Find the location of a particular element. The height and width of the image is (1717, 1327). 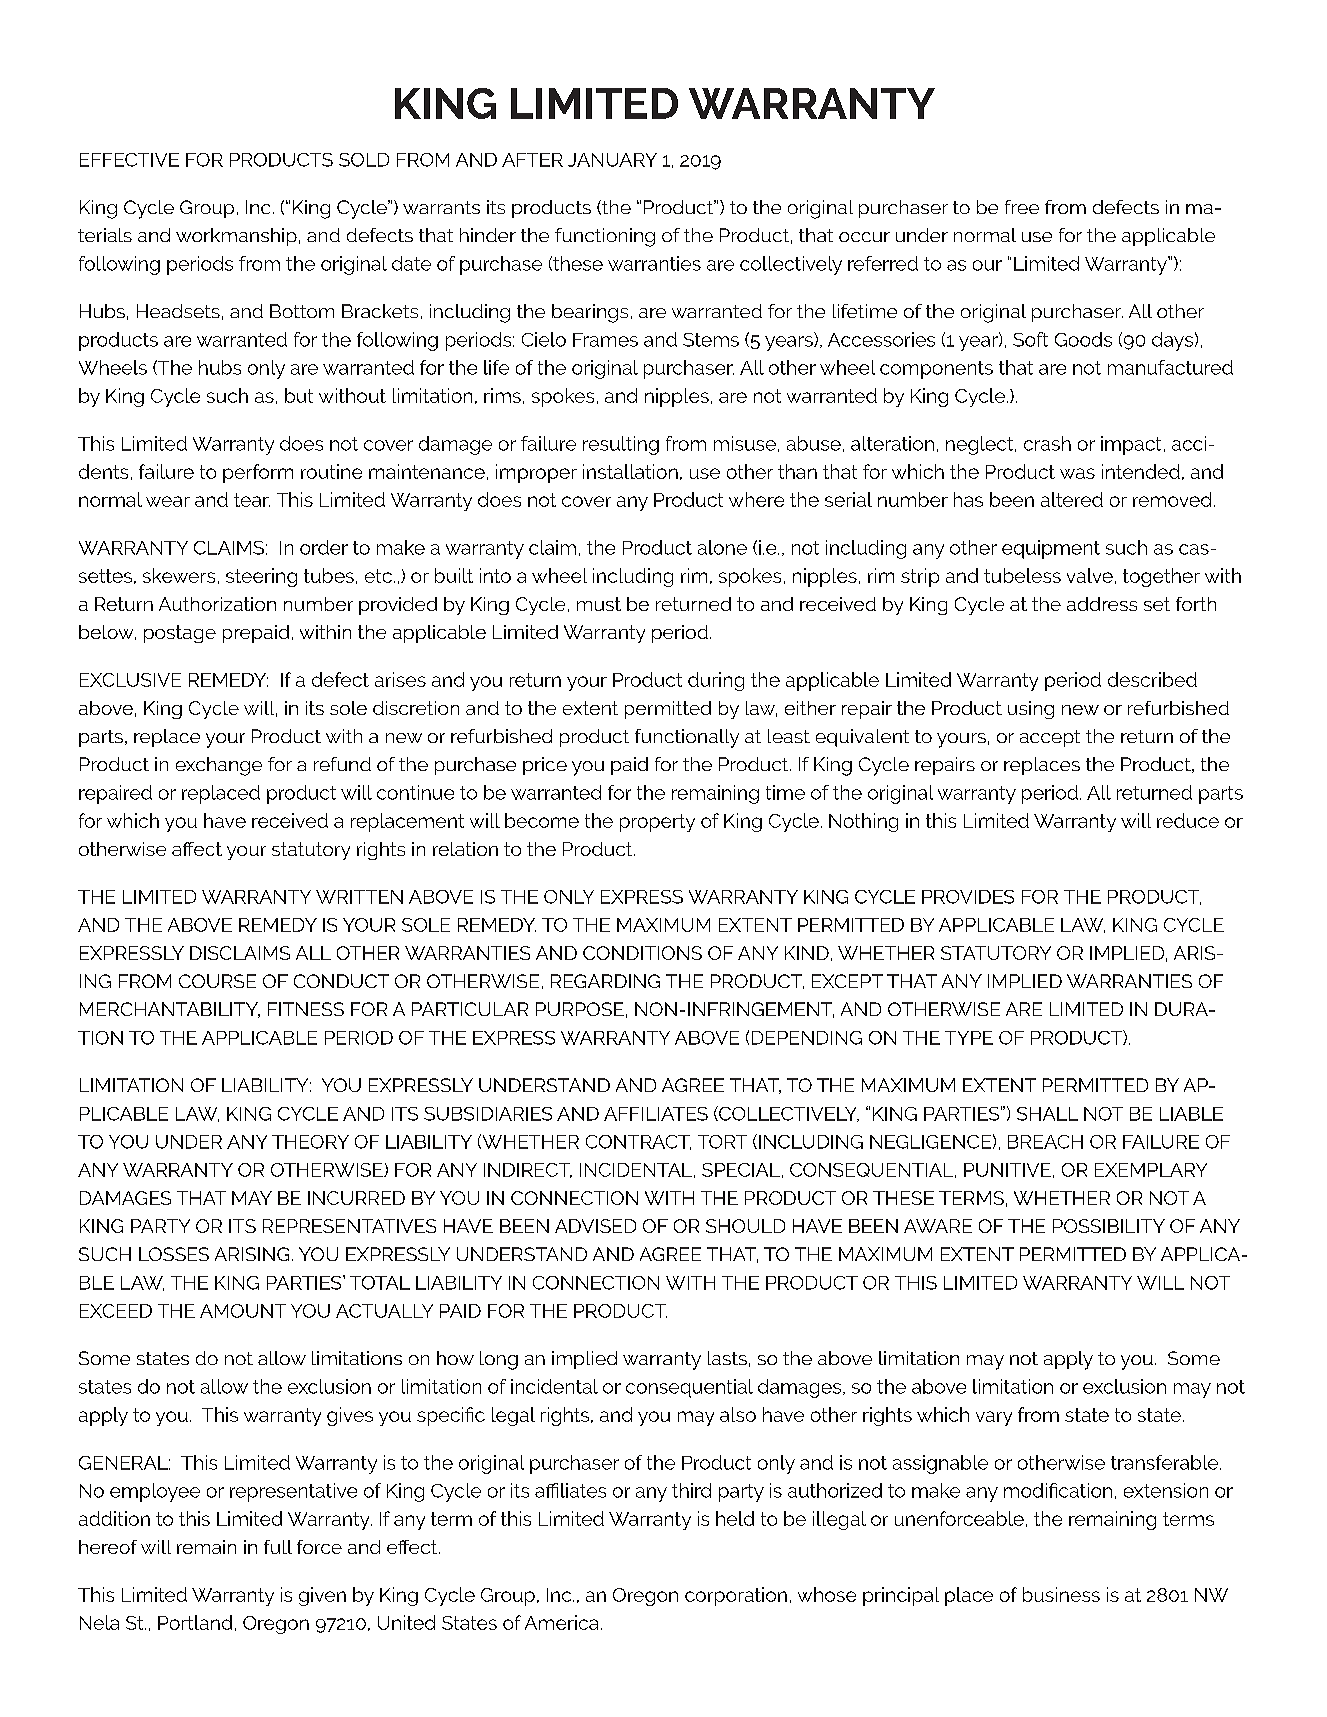

postage is located at coordinates (180, 634).
